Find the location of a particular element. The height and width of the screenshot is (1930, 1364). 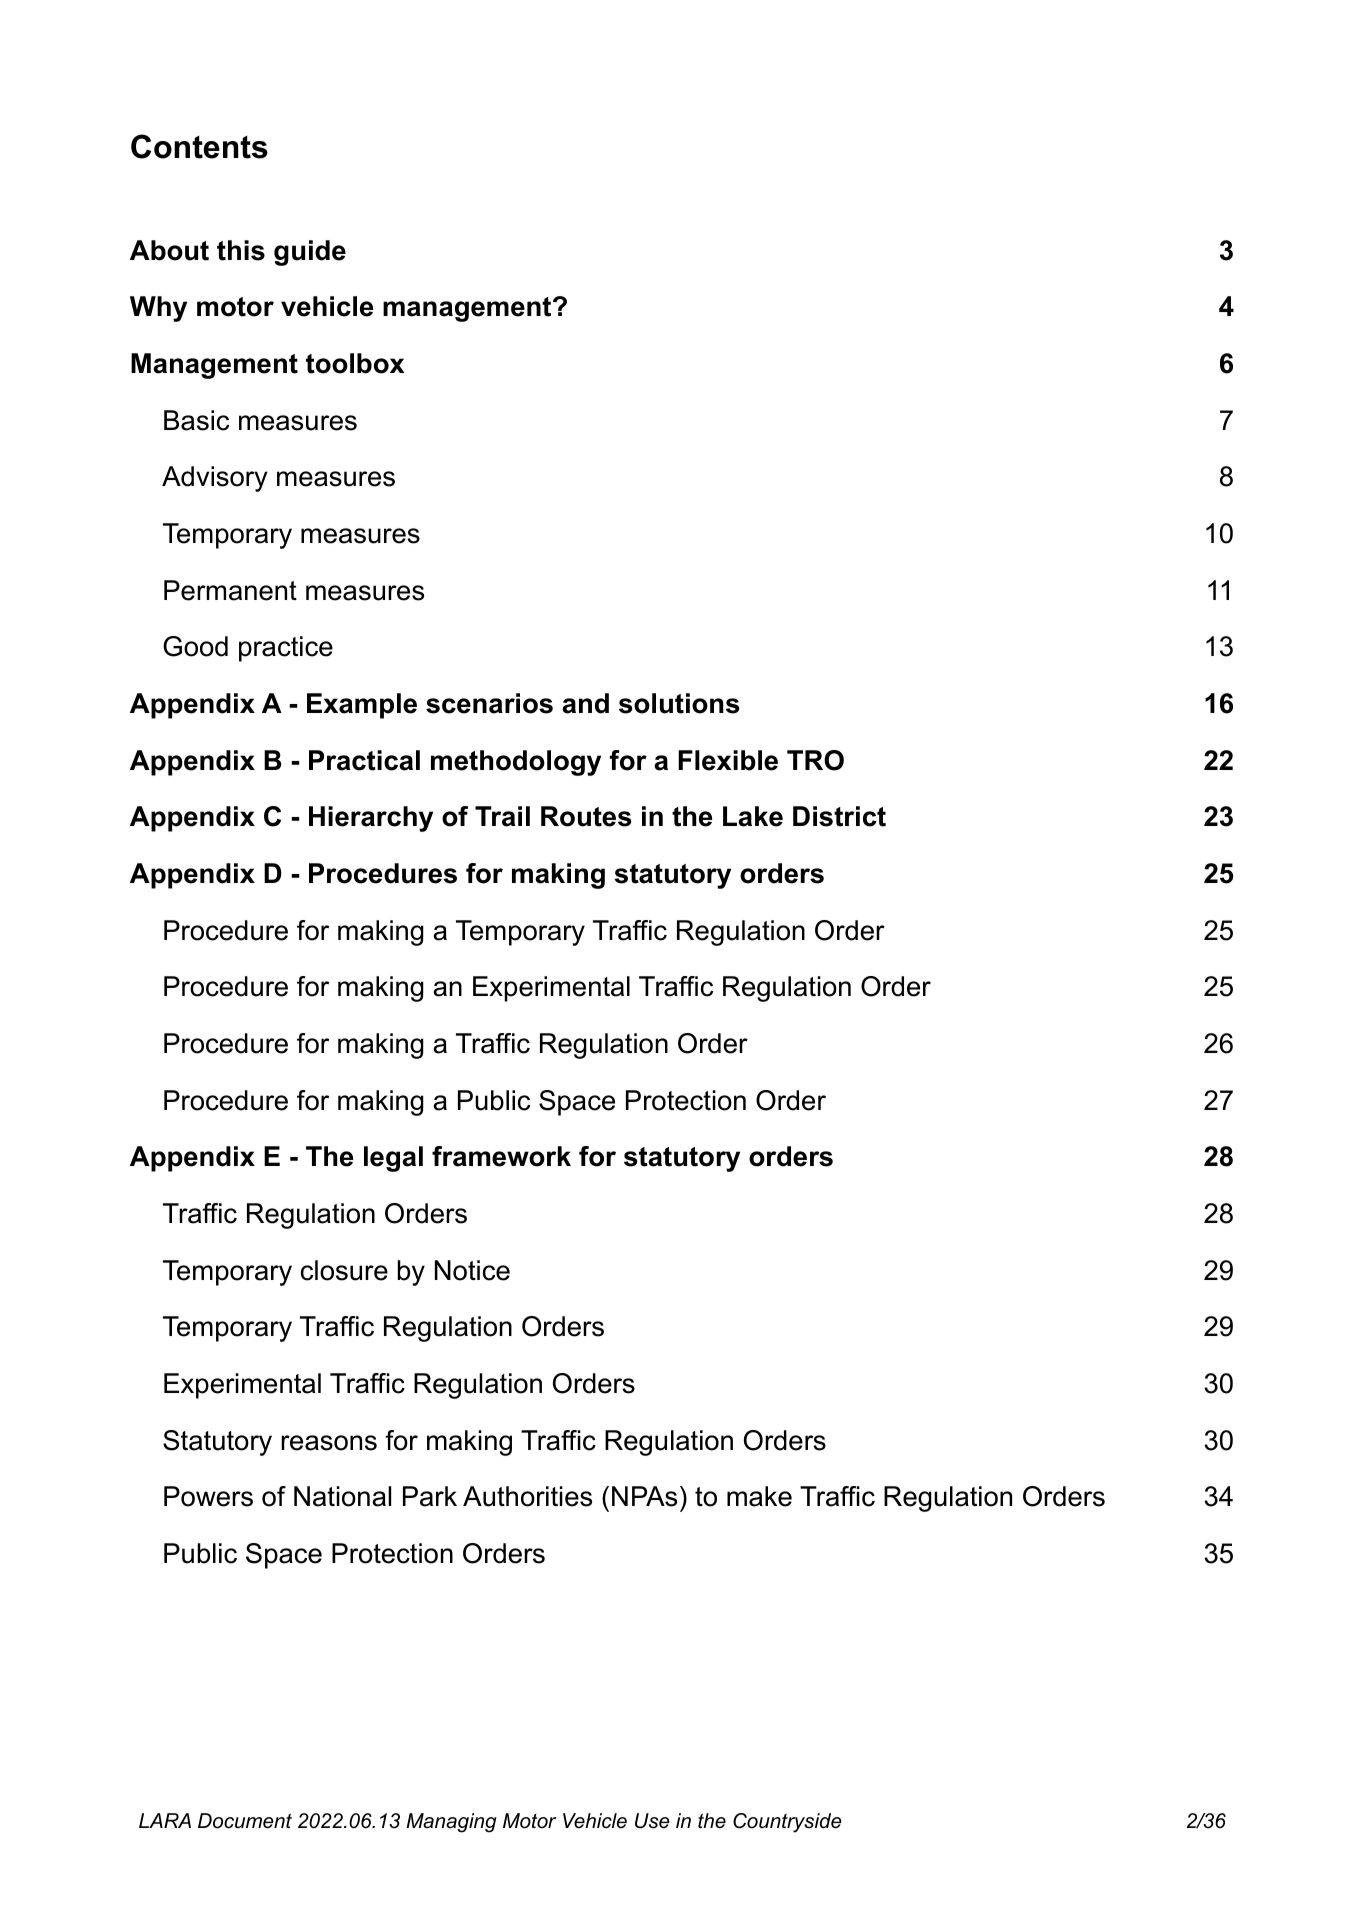

Document is located at coordinates (245, 1821).
